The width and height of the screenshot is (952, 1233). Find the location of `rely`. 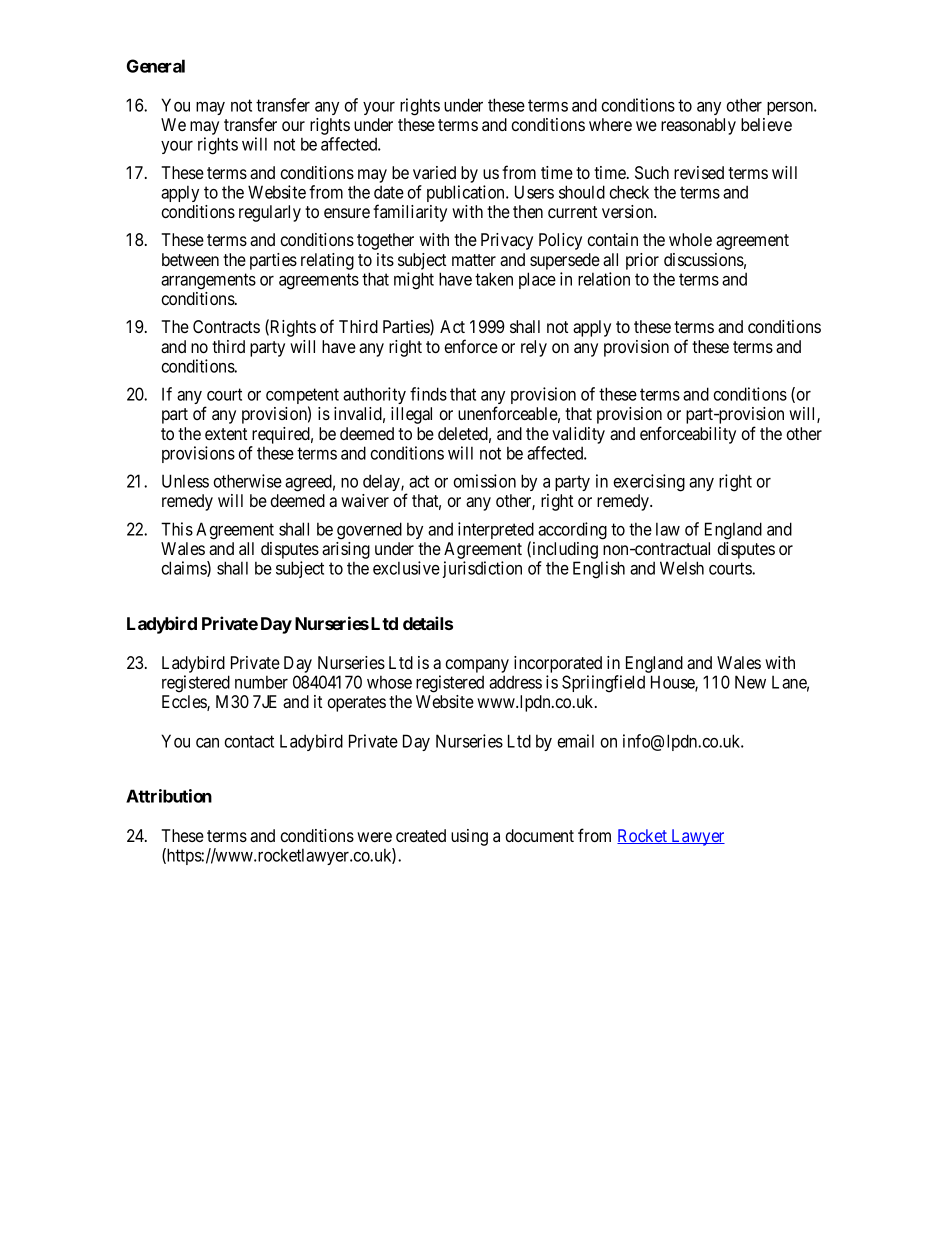

rely is located at coordinates (534, 348).
